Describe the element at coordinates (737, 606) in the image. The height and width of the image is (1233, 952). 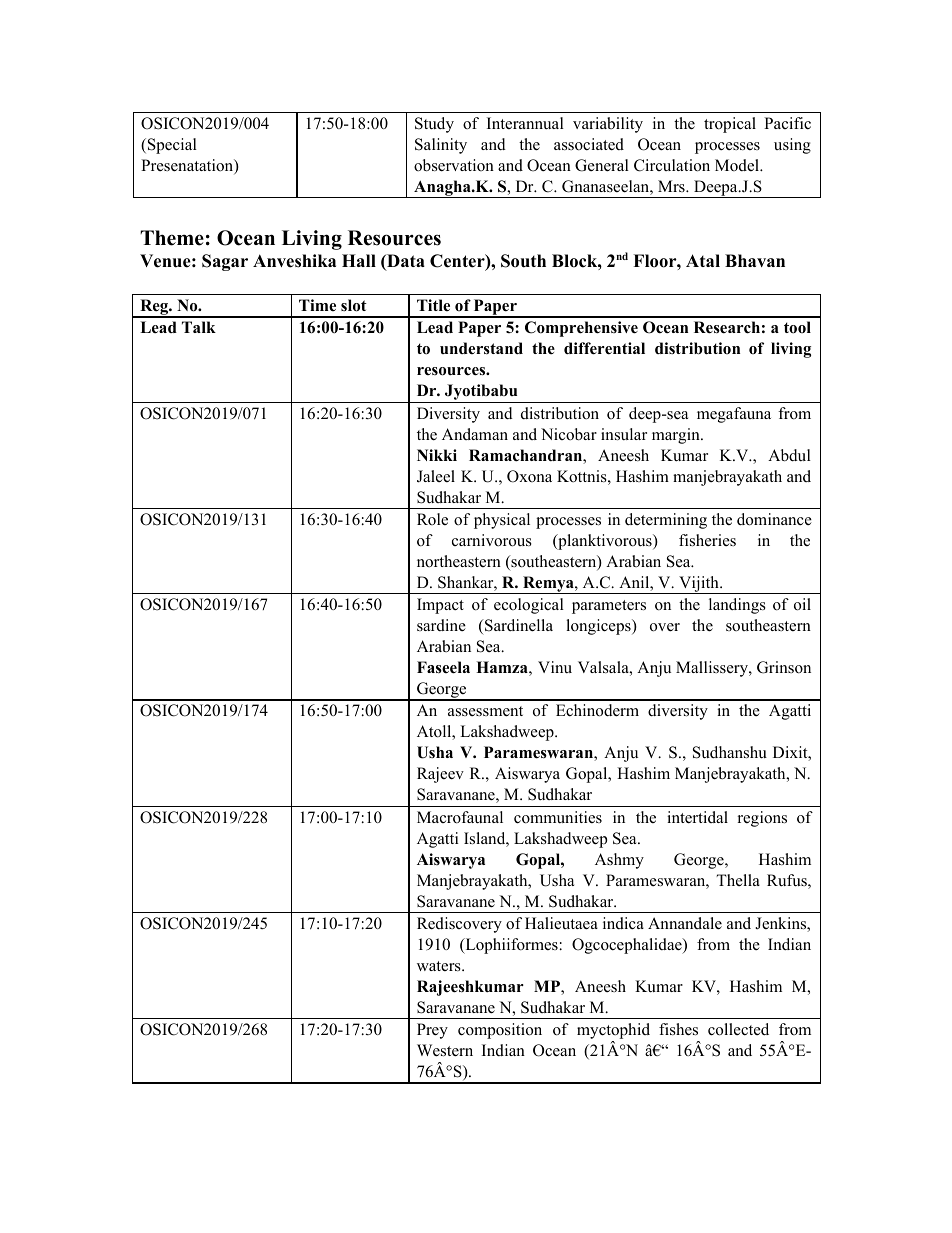
I see `landings` at that location.
